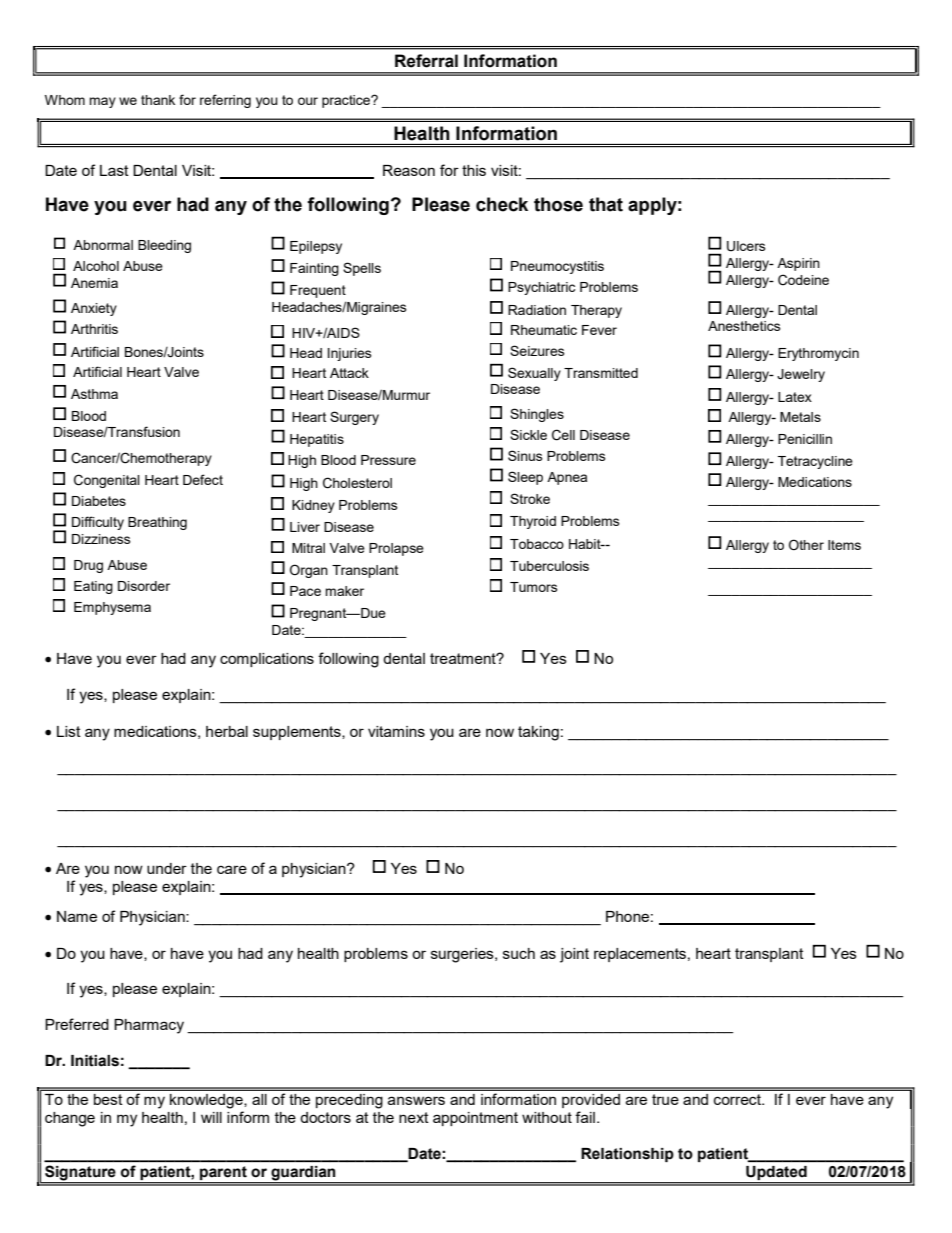 This document has height=1233, width=952. Describe the element at coordinates (144, 586) in the document. I see `Disorder` at that location.
